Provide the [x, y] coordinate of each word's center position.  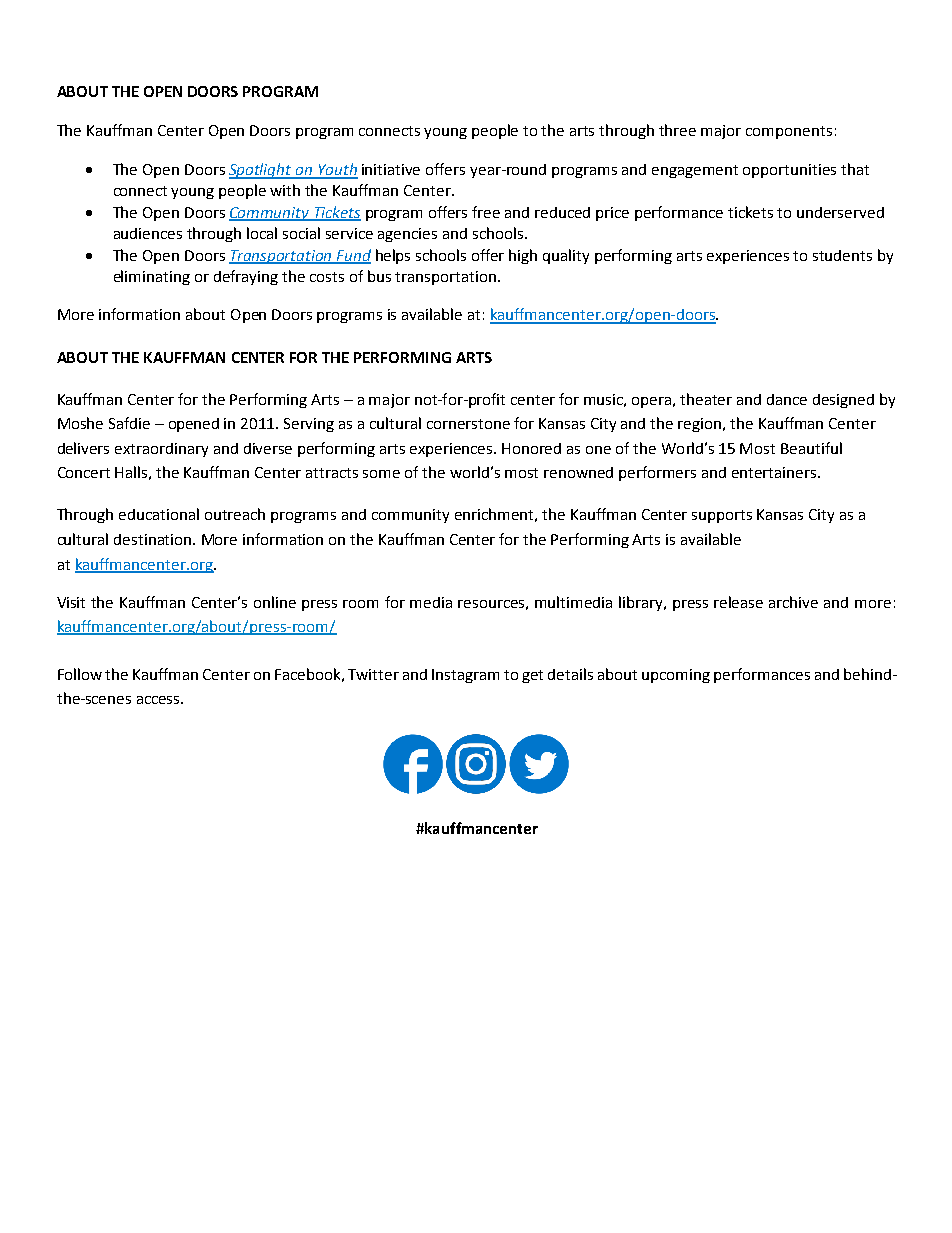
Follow [80, 674]
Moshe [80, 423]
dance [787, 399]
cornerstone [468, 424]
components [789, 132]
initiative [391, 169]
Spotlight [261, 171]
